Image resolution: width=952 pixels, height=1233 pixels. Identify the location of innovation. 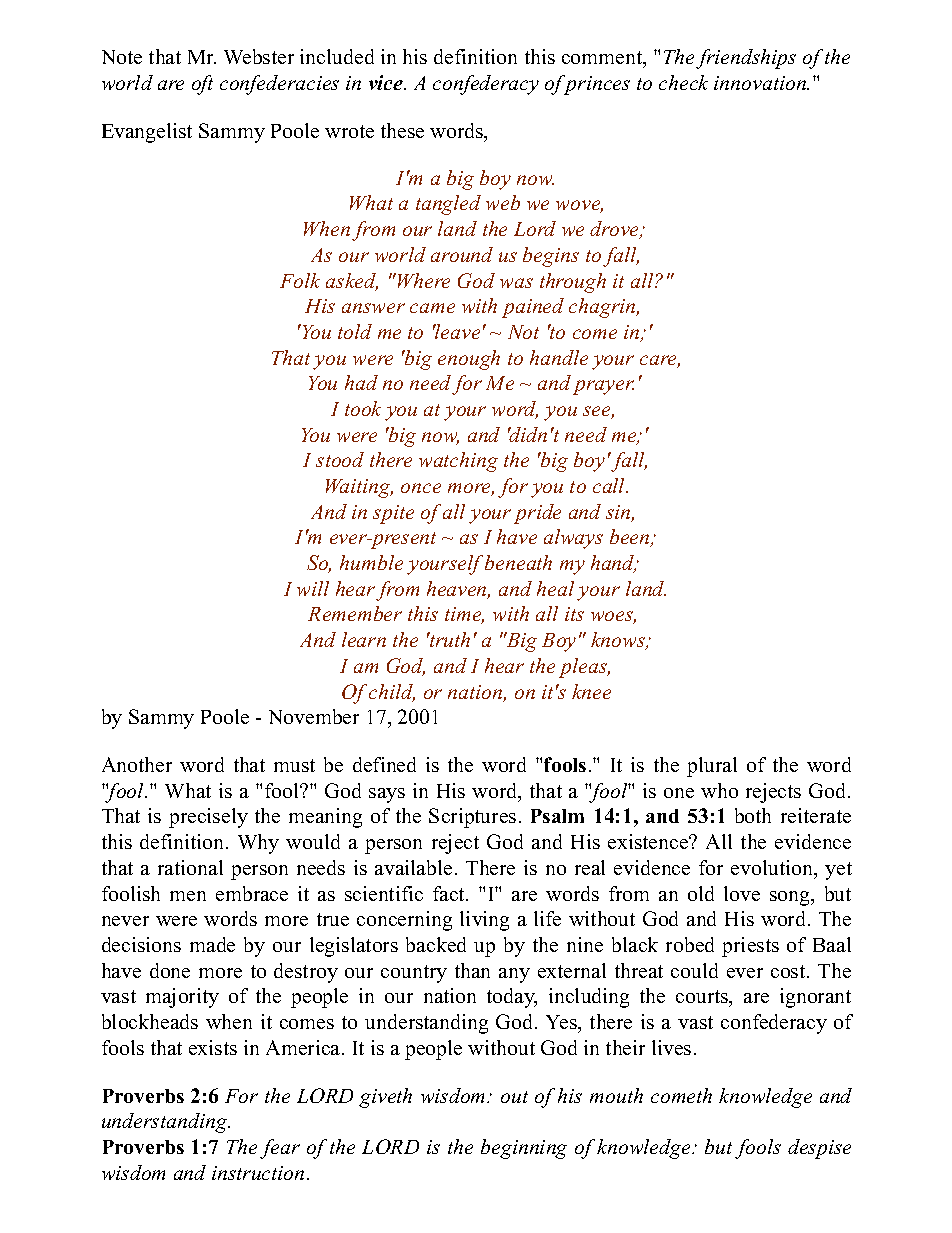
(761, 83).
